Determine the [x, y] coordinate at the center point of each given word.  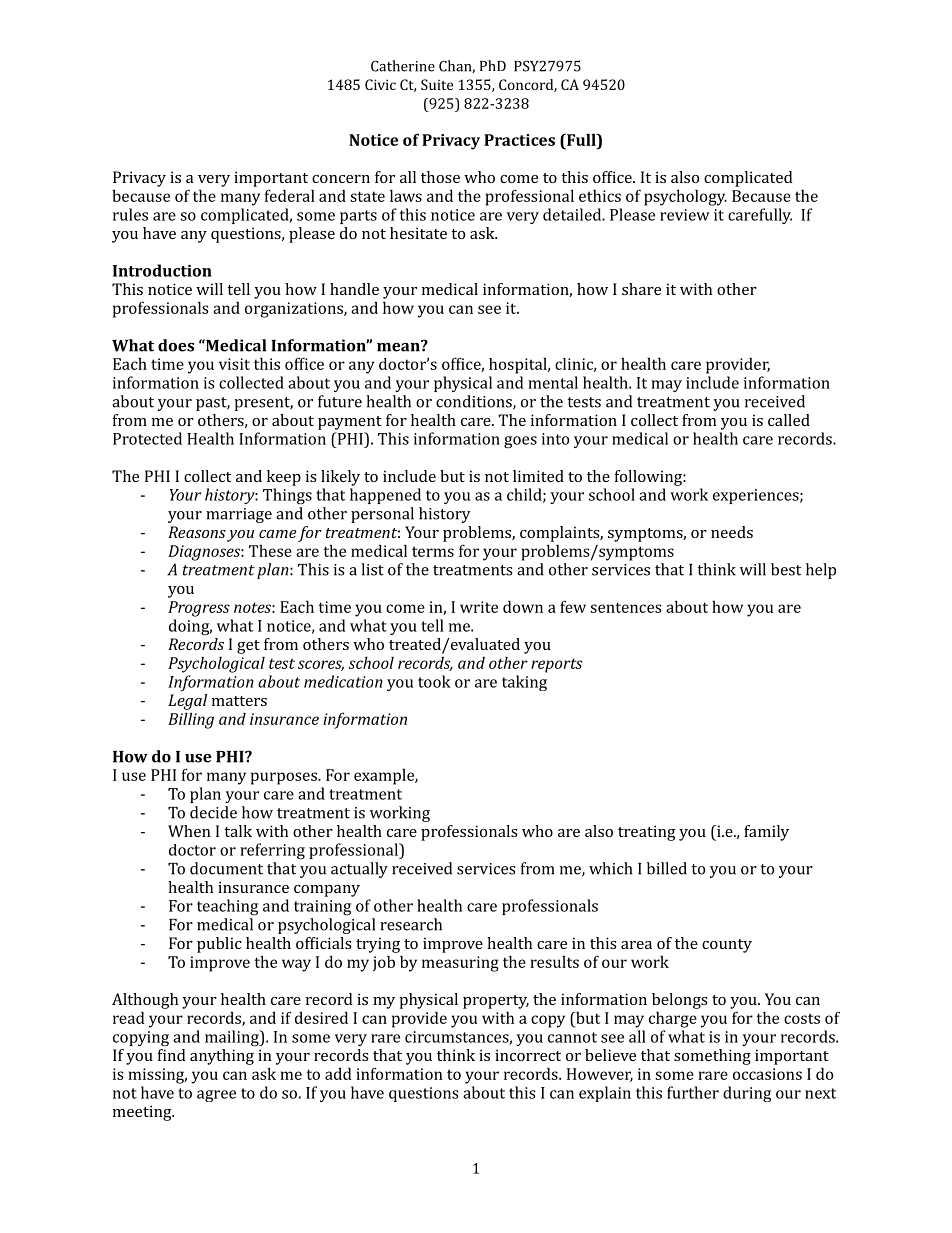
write [479, 607]
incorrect [528, 1055]
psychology [685, 197]
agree [216, 1096]
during [747, 1094]
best [786, 569]
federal [290, 195]
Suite [437, 84]
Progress [199, 609]
